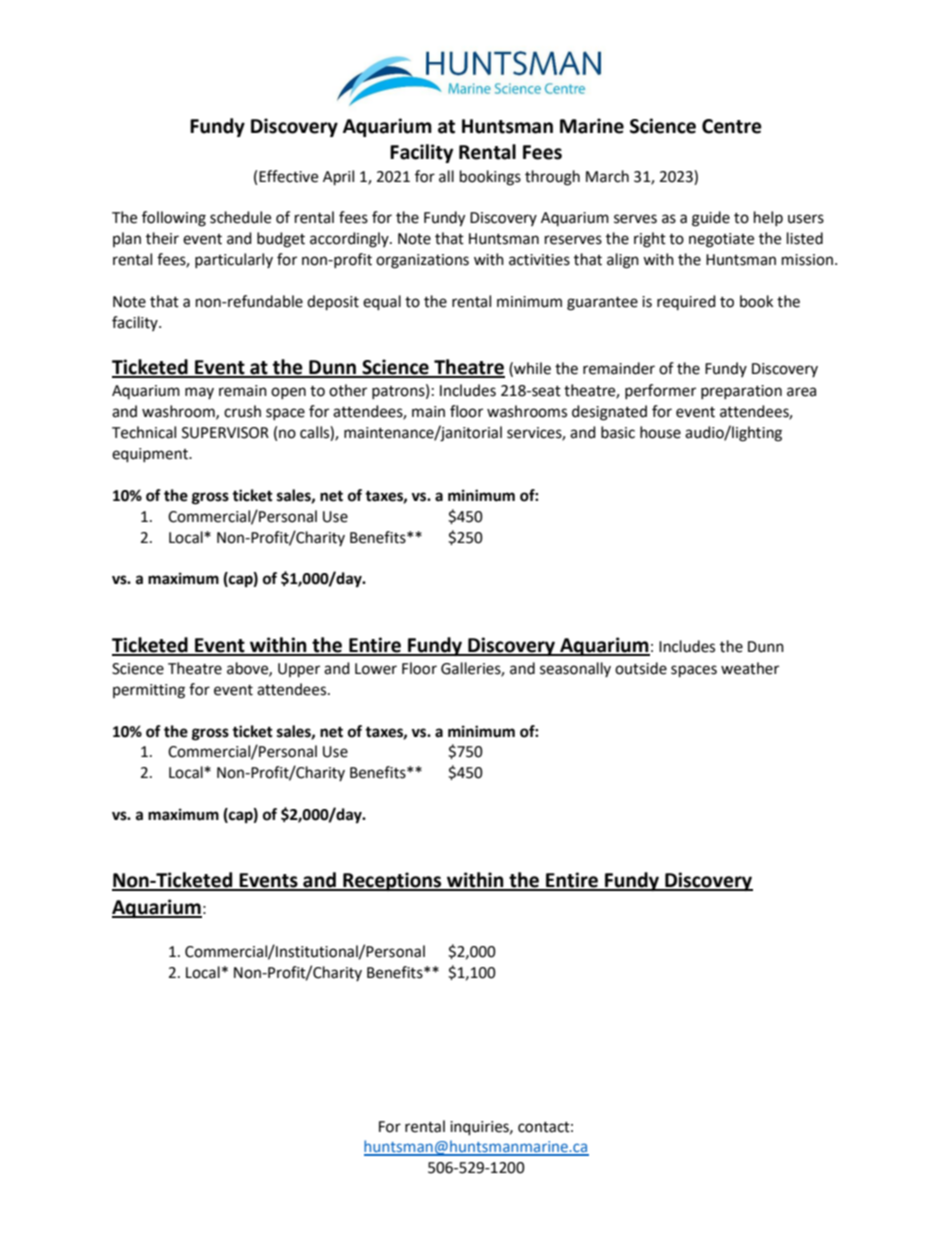 Image resolution: width=952 pixels, height=1233 pixels. What do you see at coordinates (382, 303) in the document?
I see `equal` at bounding box center [382, 303].
